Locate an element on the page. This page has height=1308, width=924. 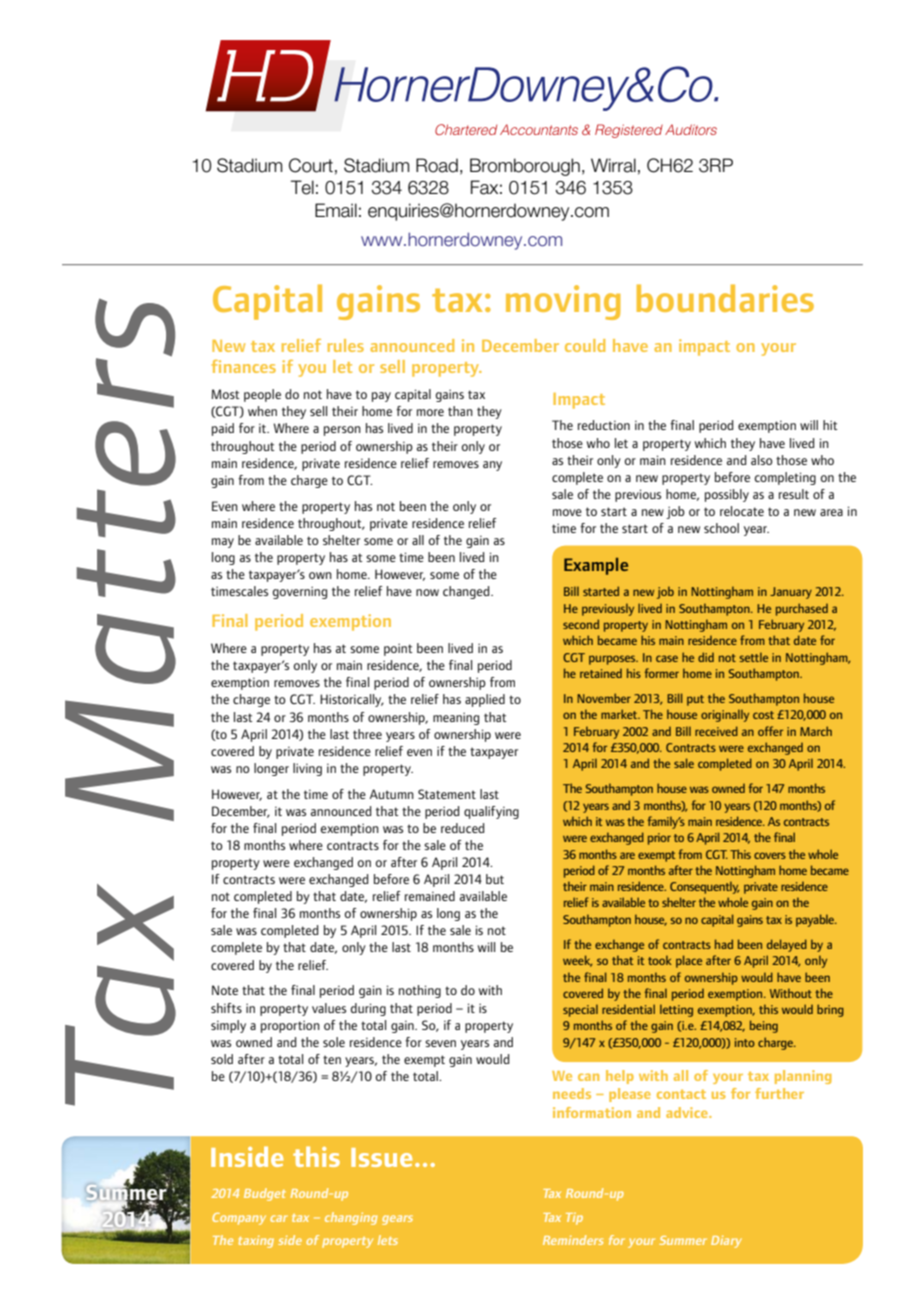
ten is located at coordinates (332, 1059).
